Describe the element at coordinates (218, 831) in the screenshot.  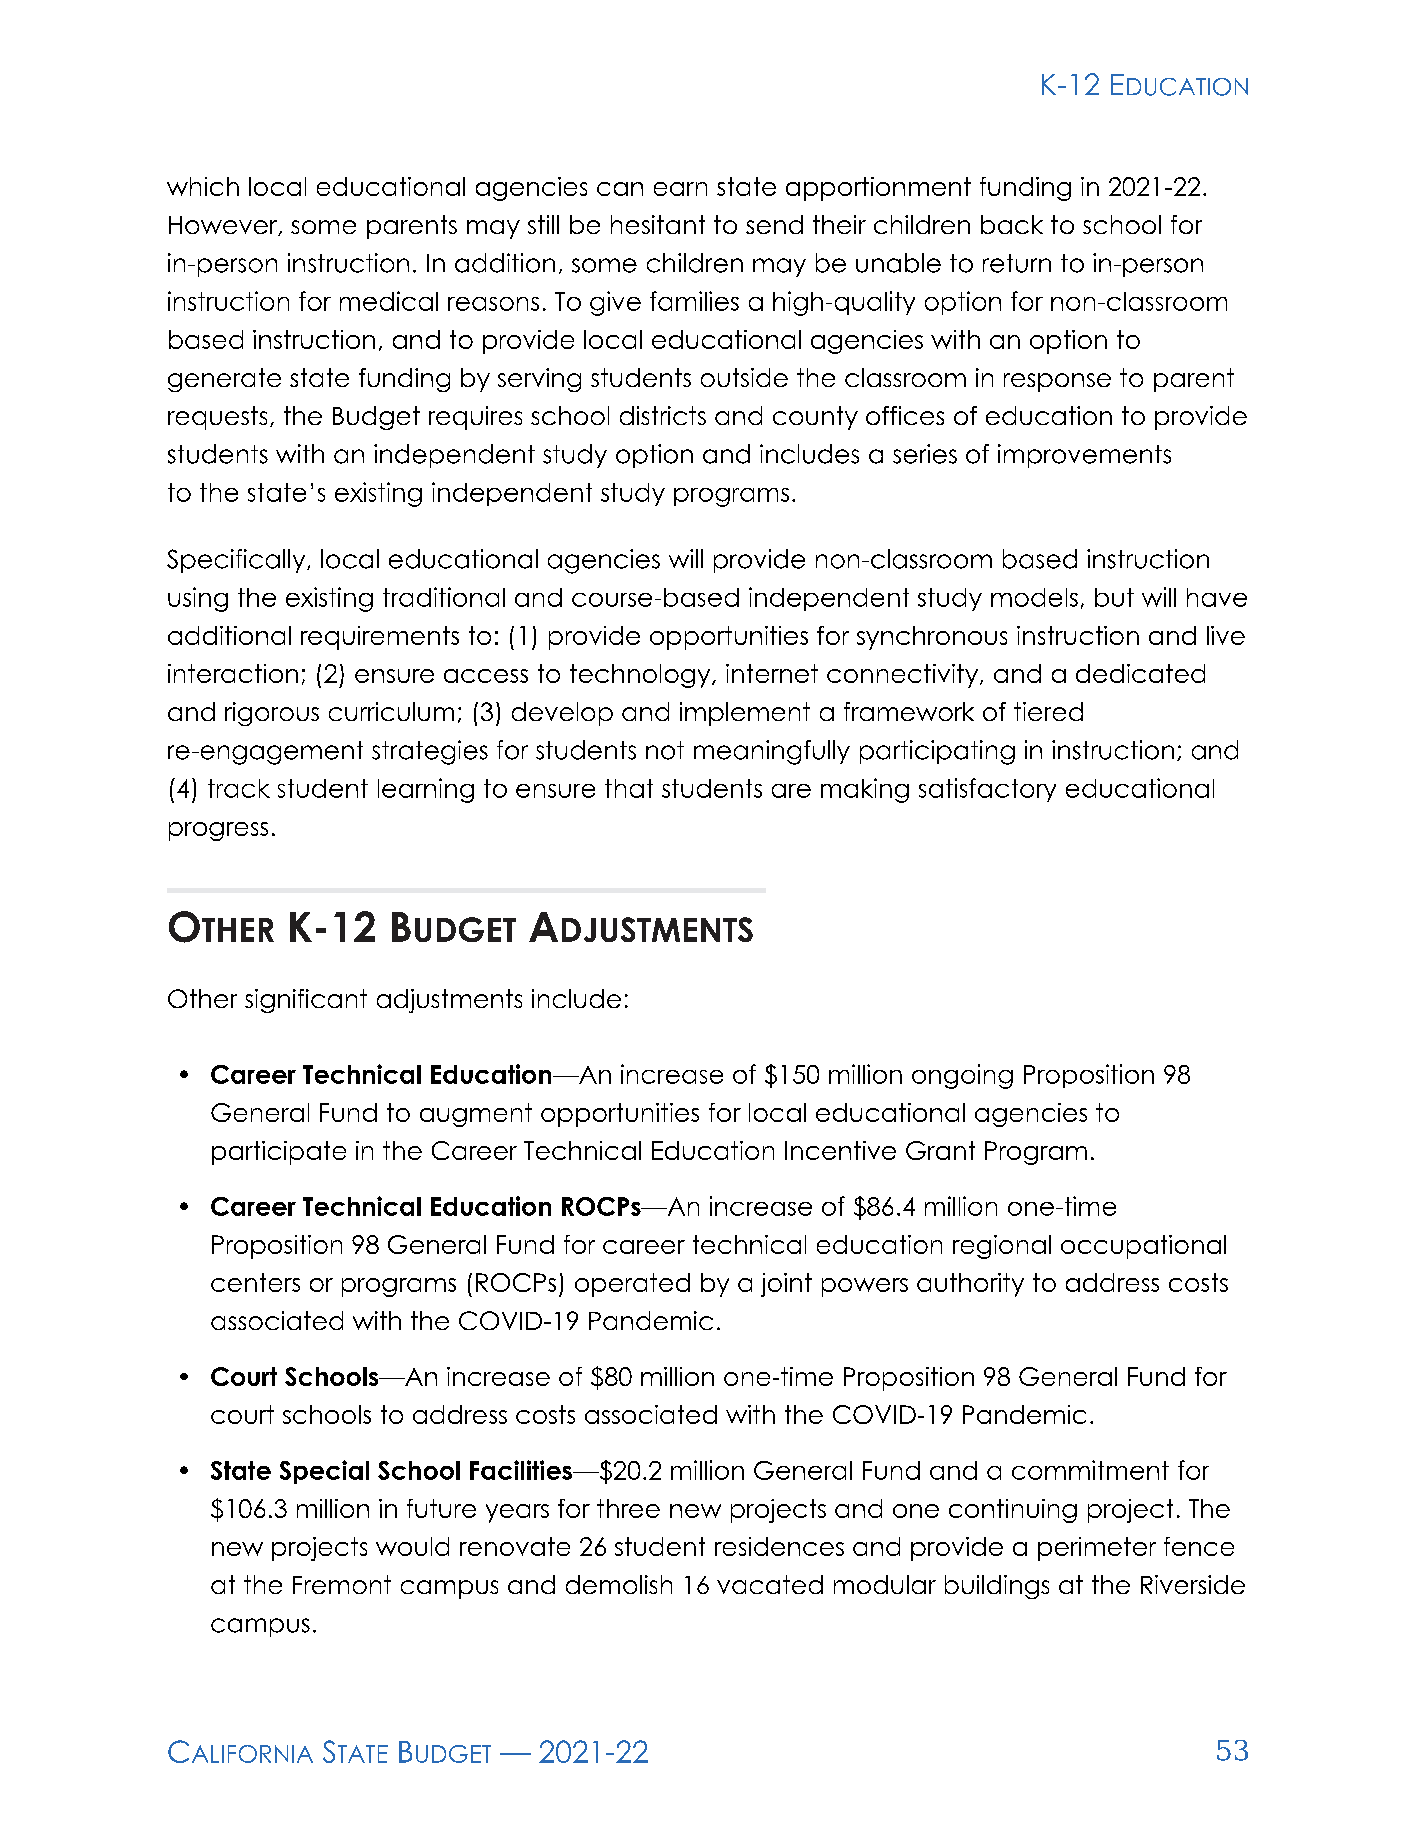
I see `progress` at that location.
